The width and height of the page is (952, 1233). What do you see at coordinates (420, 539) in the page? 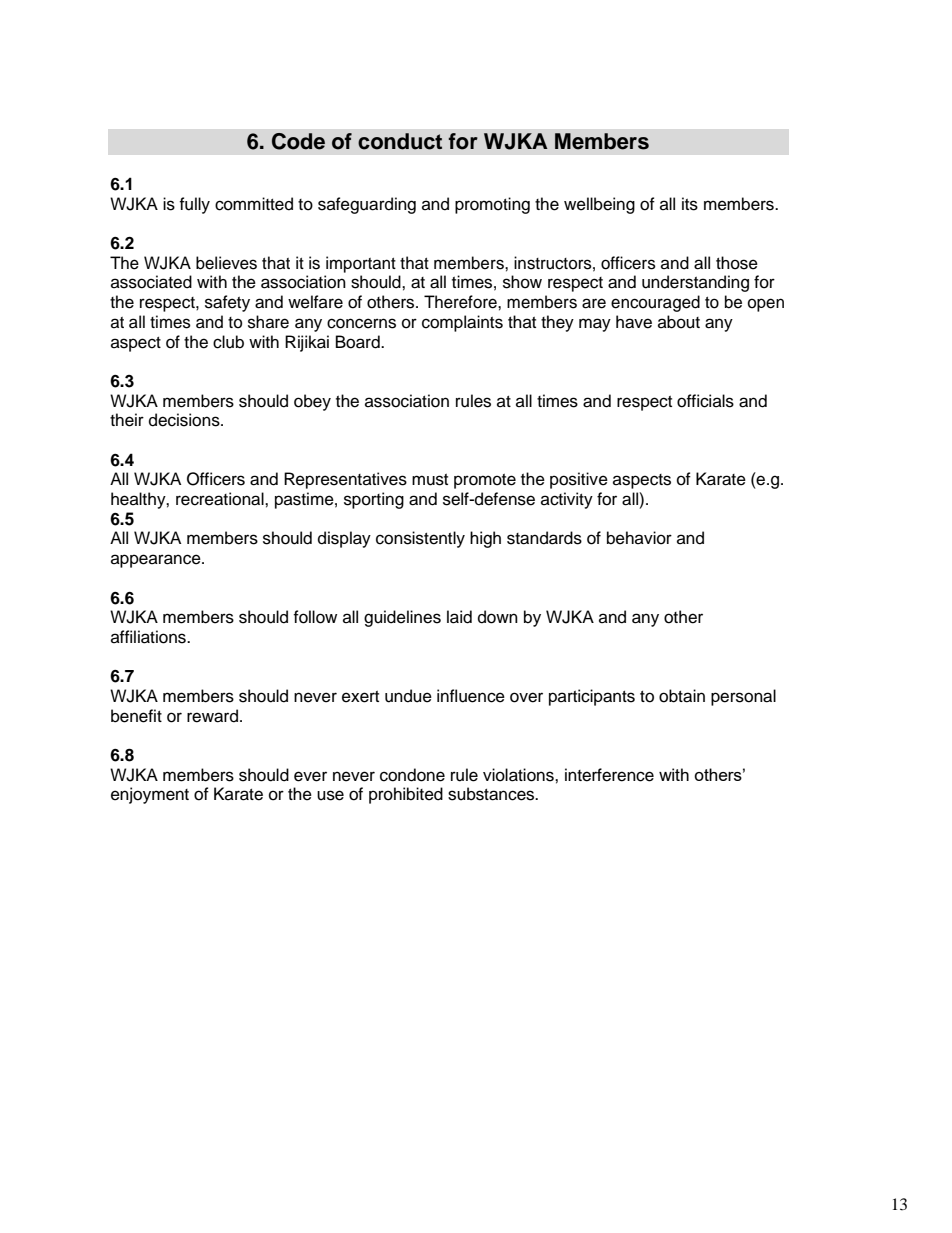
I see `consistently` at bounding box center [420, 539].
